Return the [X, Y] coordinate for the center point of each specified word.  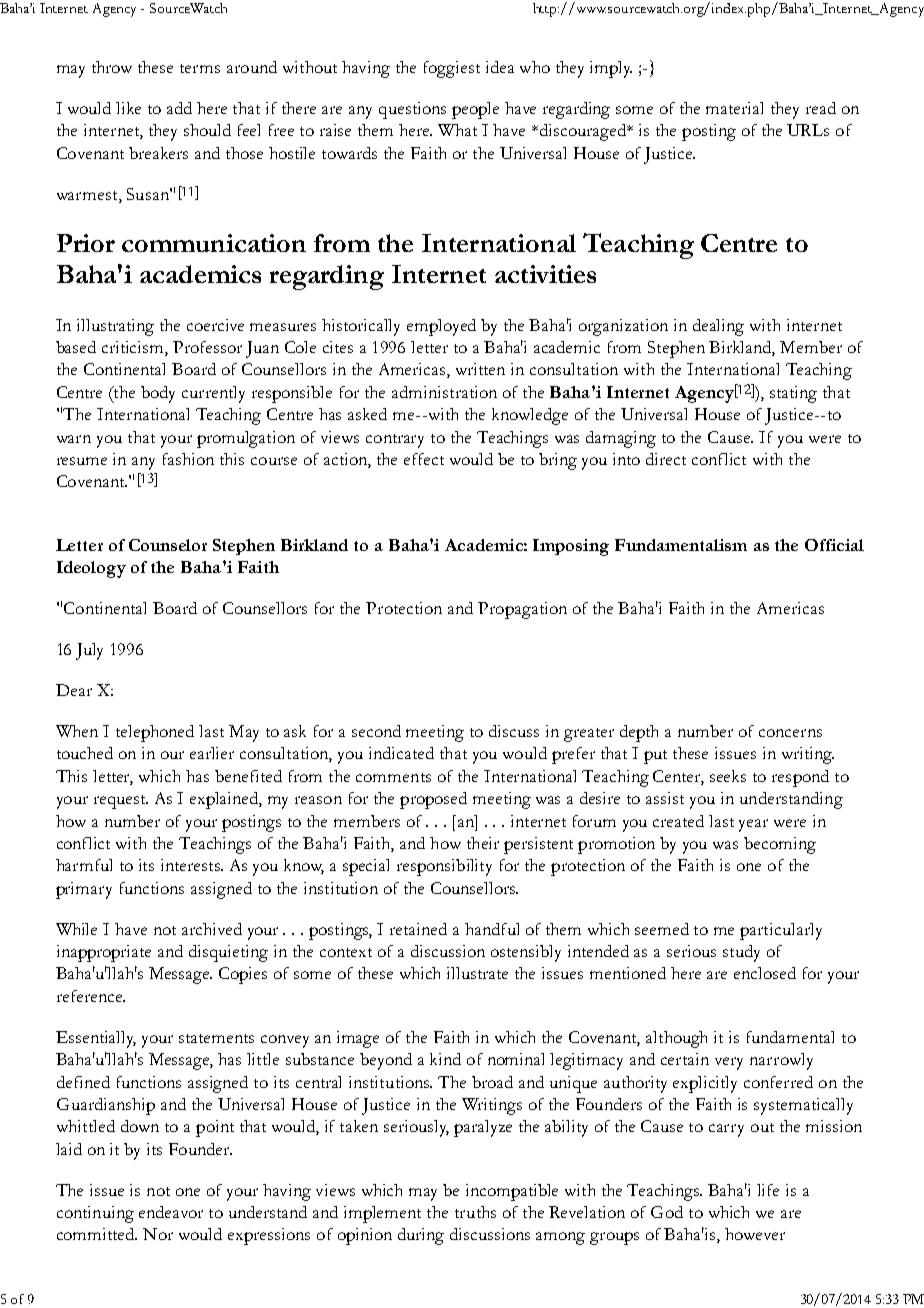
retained [418, 929]
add [179, 108]
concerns [790, 733]
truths [475, 1212]
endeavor [171, 1212]
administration [444, 392]
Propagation [522, 610]
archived [212, 929]
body [158, 394]
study [741, 953]
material [734, 108]
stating [793, 394]
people [475, 110]
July [89, 651]
